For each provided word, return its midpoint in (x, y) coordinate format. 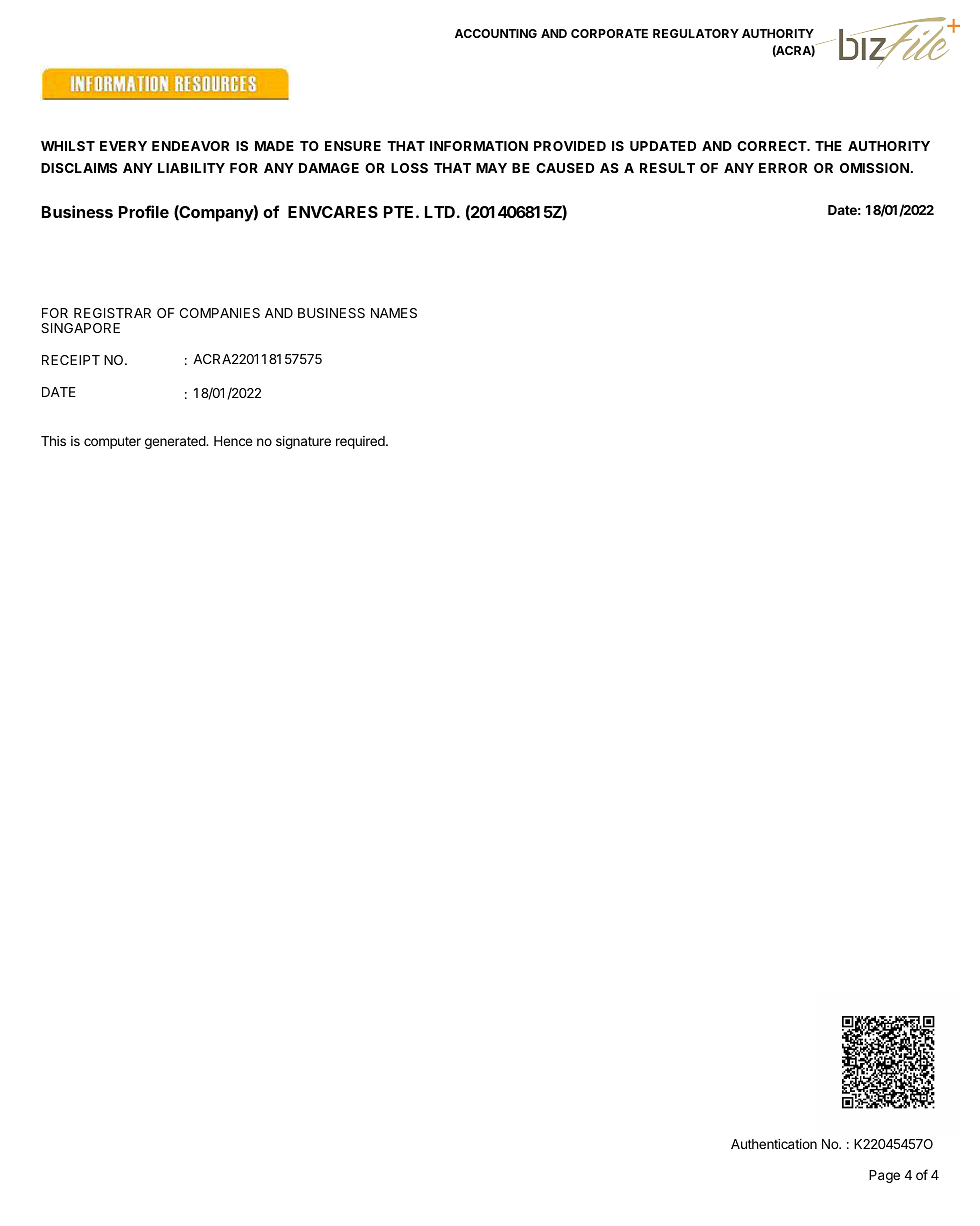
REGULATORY (696, 33)
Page (884, 1176)
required (361, 442)
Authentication (774, 1144)
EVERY (123, 146)
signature (303, 442)
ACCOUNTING (496, 33)
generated (176, 442)
